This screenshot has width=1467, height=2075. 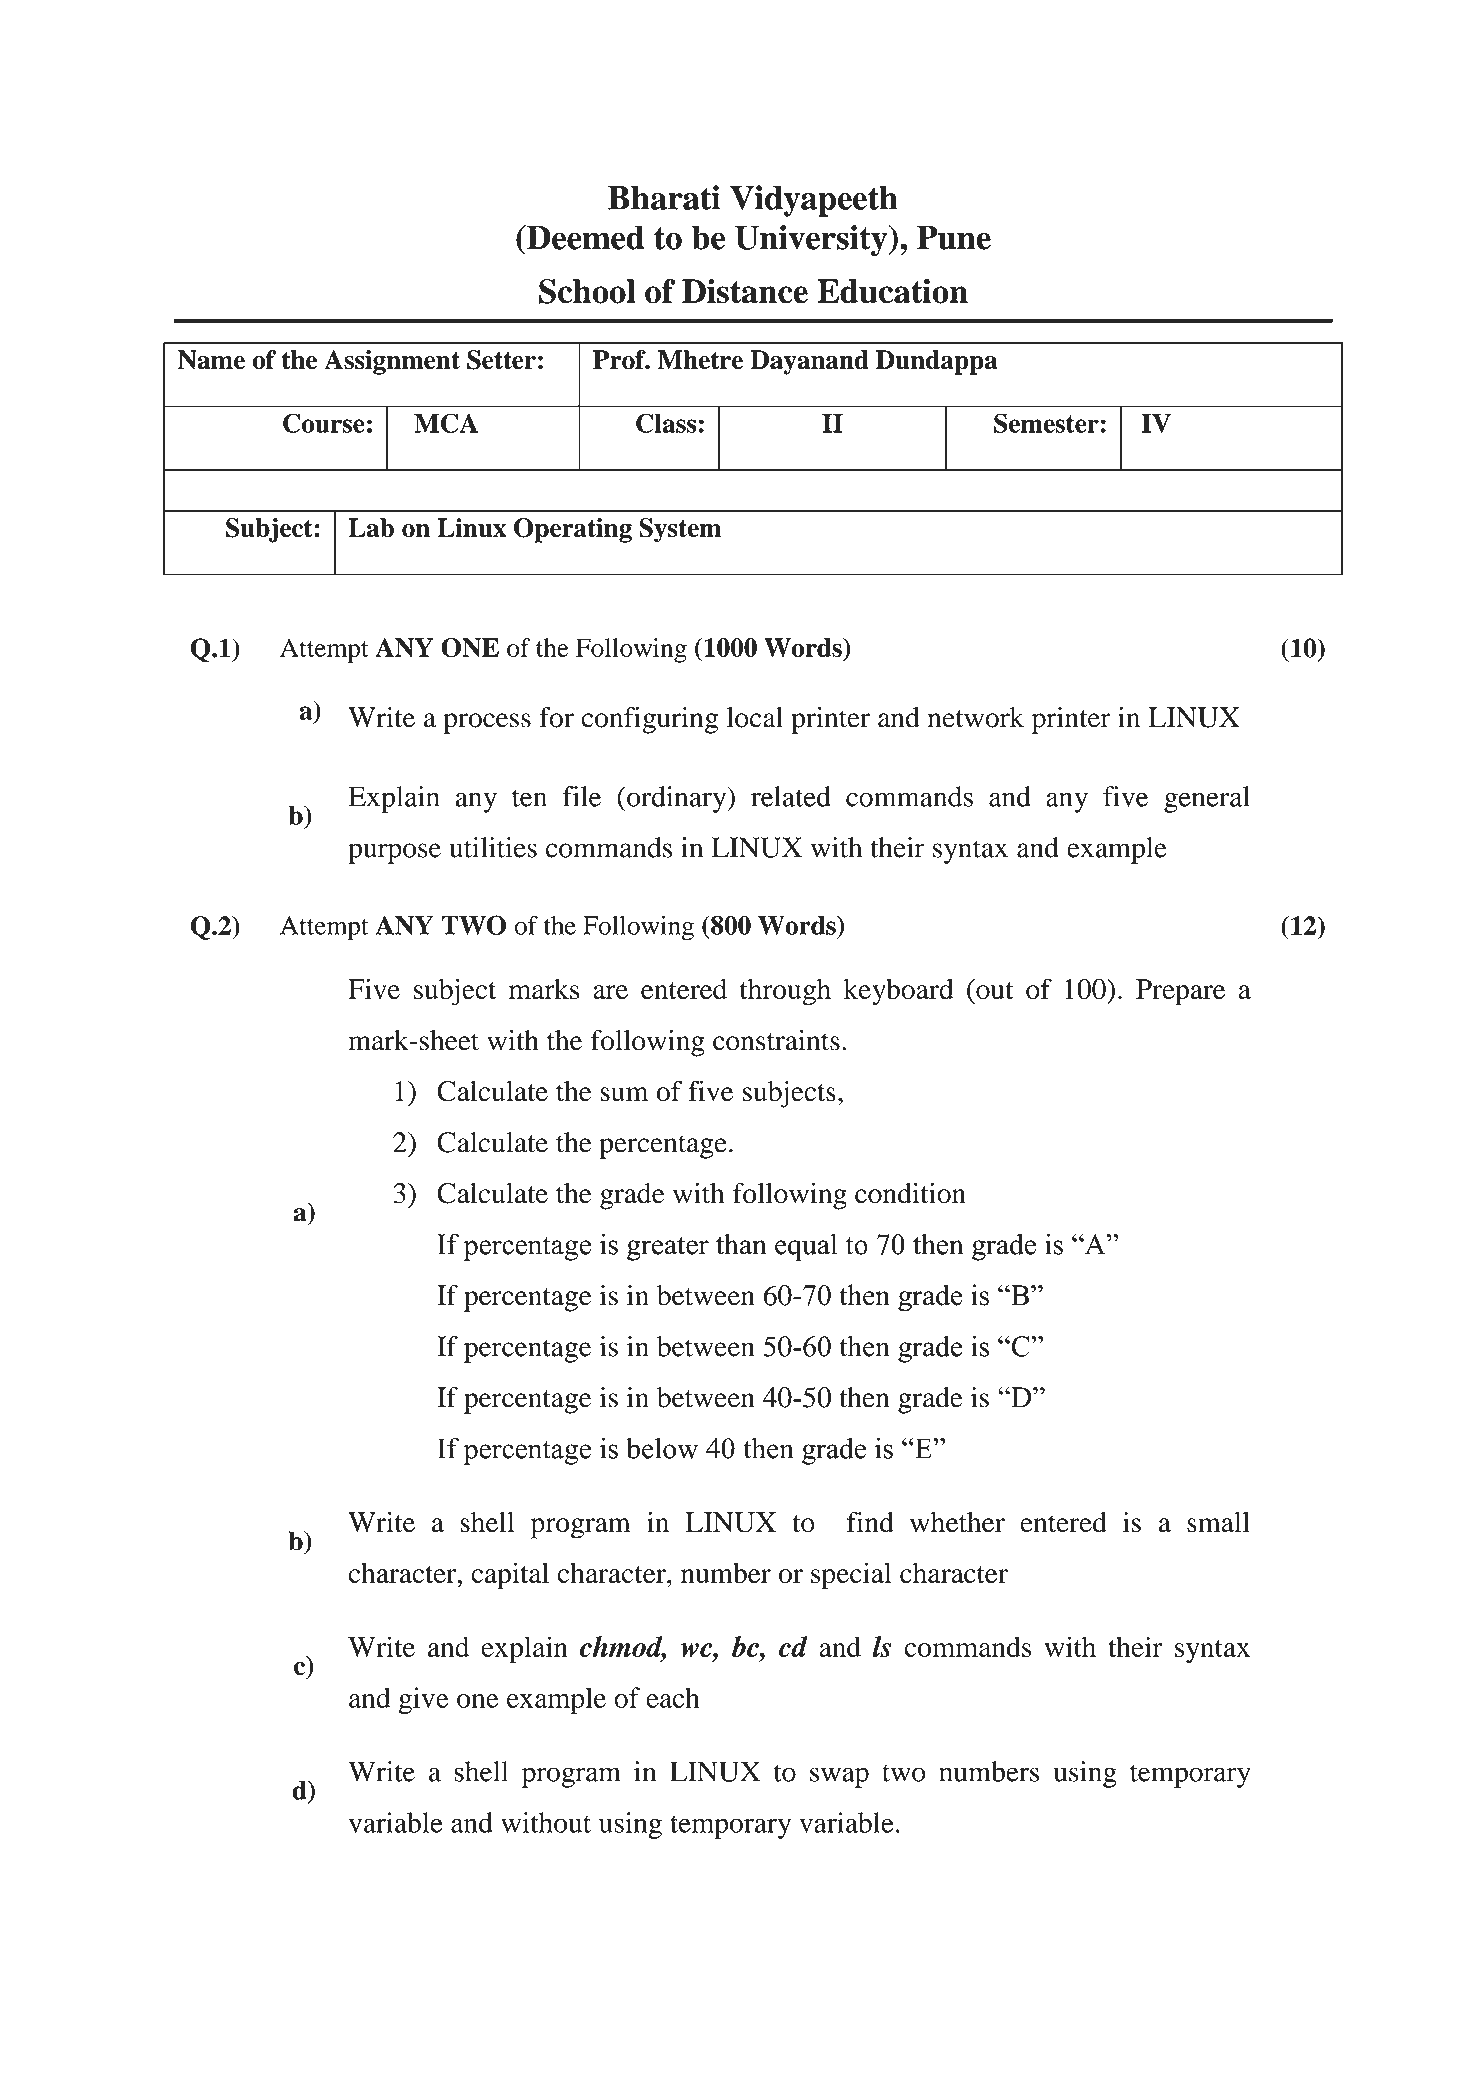 What do you see at coordinates (510, 1576) in the screenshot?
I see `capital` at bounding box center [510, 1576].
